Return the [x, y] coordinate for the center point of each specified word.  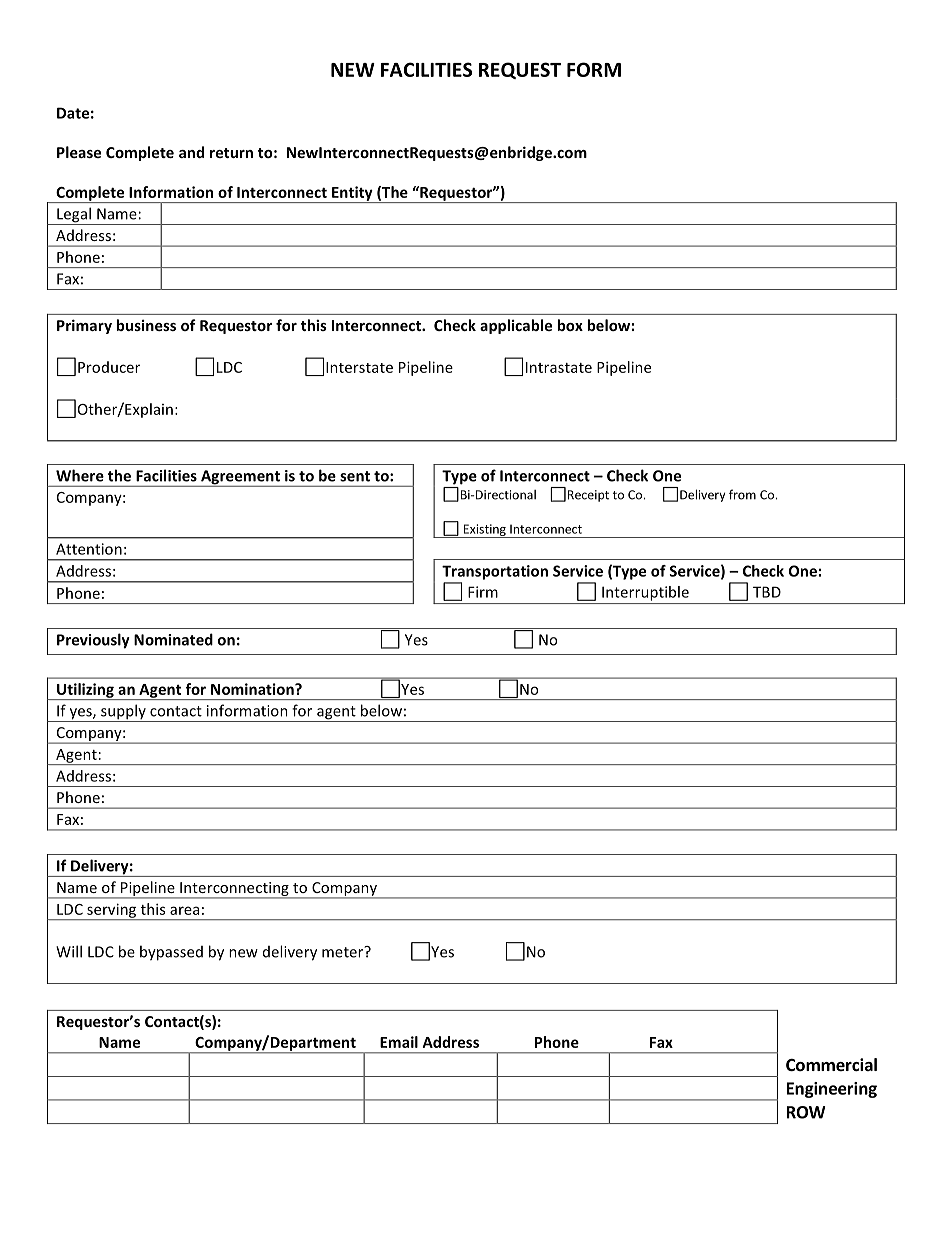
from [742, 494]
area [184, 910]
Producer [109, 367]
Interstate [359, 367]
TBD [767, 592]
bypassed [171, 953]
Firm [483, 592]
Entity [352, 194]
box [570, 325]
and [191, 152]
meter [344, 952]
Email [399, 1042]
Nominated [173, 639]
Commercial [831, 1065]
